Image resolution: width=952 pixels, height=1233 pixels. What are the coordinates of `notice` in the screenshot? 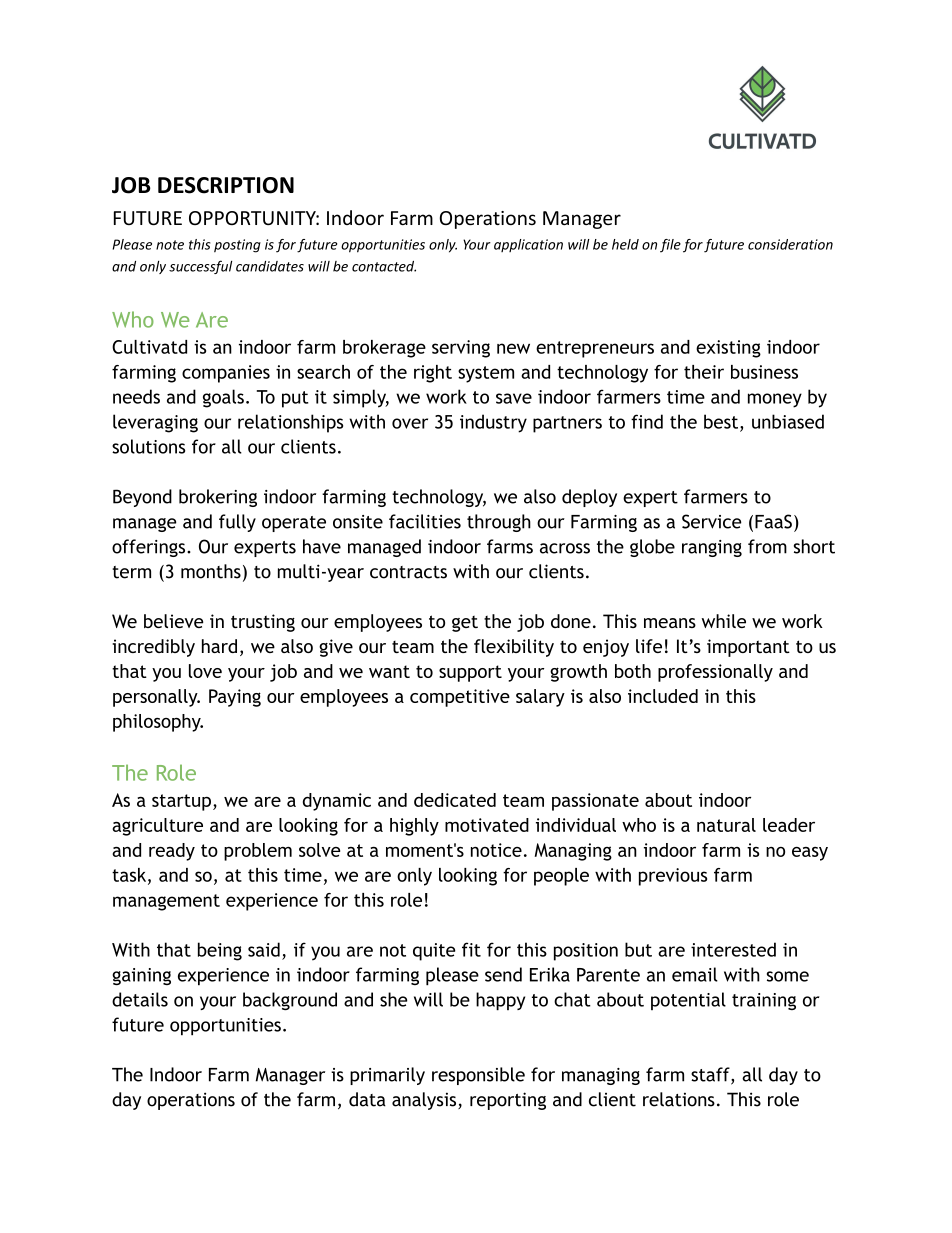 It's located at (496, 850).
